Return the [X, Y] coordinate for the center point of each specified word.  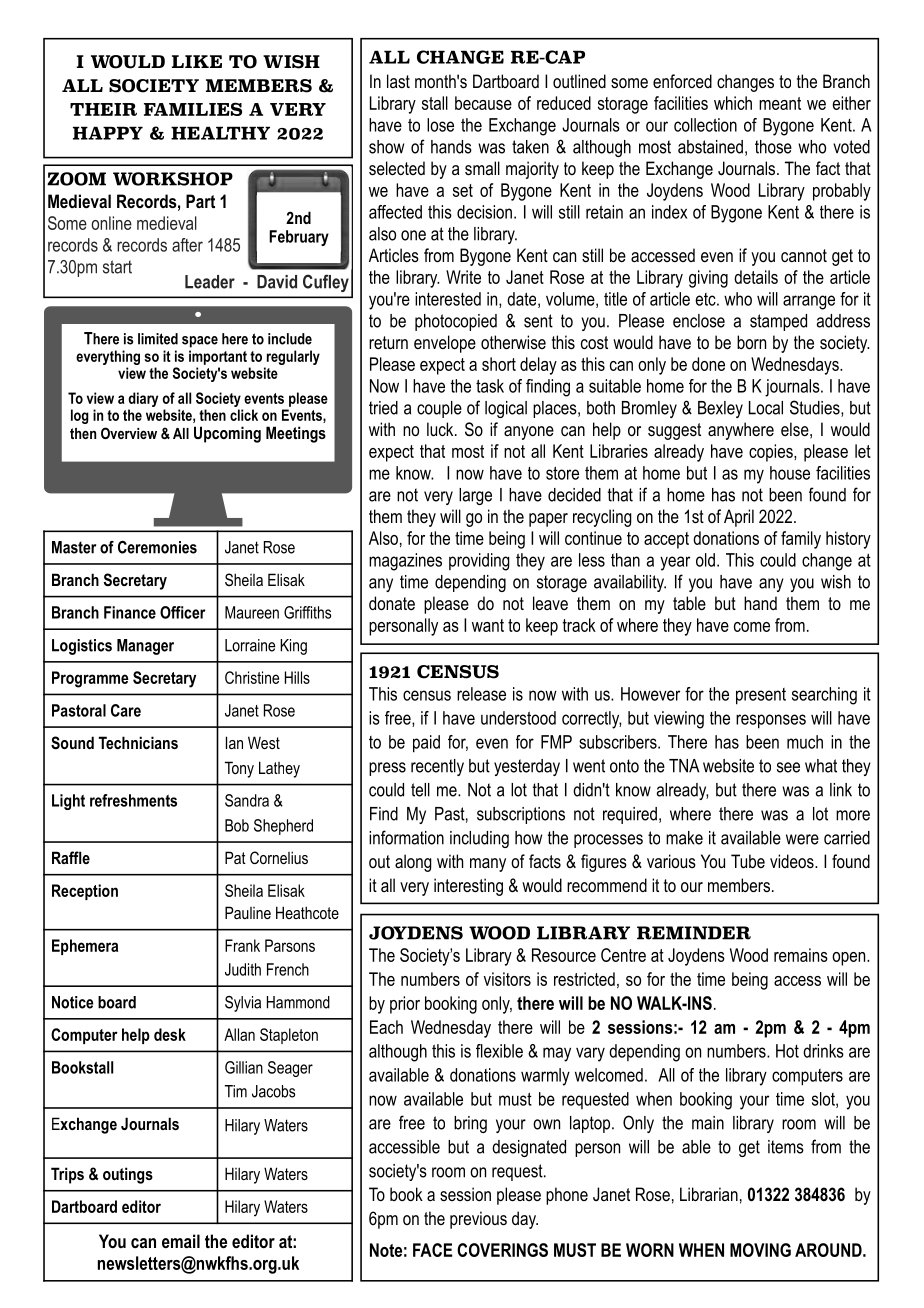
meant [780, 103]
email [181, 1241]
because [483, 103]
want [488, 625]
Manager [145, 647]
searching [824, 696]
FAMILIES [193, 109]
